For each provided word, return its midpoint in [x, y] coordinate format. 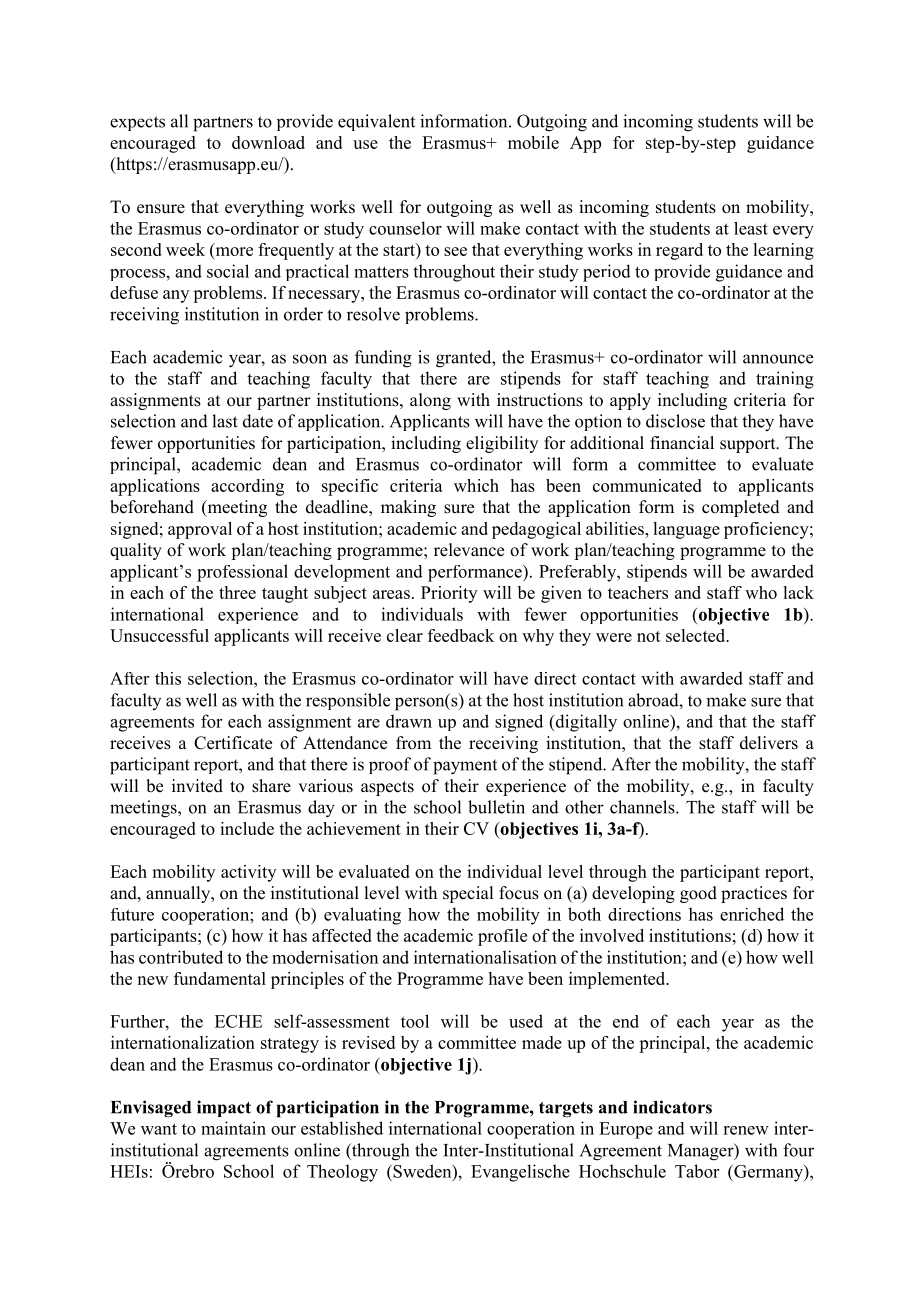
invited [197, 786]
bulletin [496, 807]
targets [566, 1110]
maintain [233, 1128]
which [476, 485]
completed [741, 508]
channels [643, 807]
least [751, 228]
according [247, 487]
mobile [533, 142]
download [268, 142]
